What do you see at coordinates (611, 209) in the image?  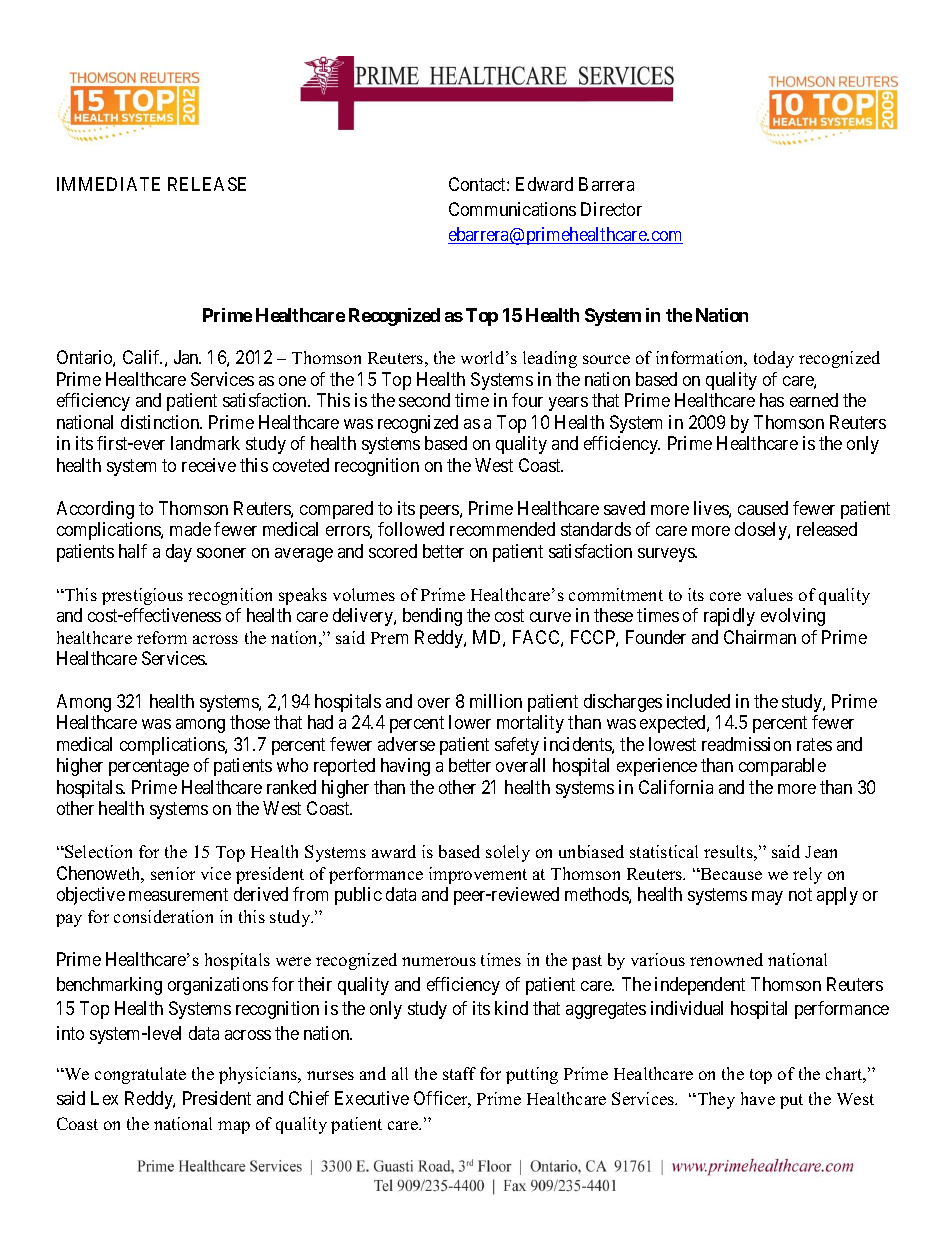 I see `Director` at bounding box center [611, 209].
